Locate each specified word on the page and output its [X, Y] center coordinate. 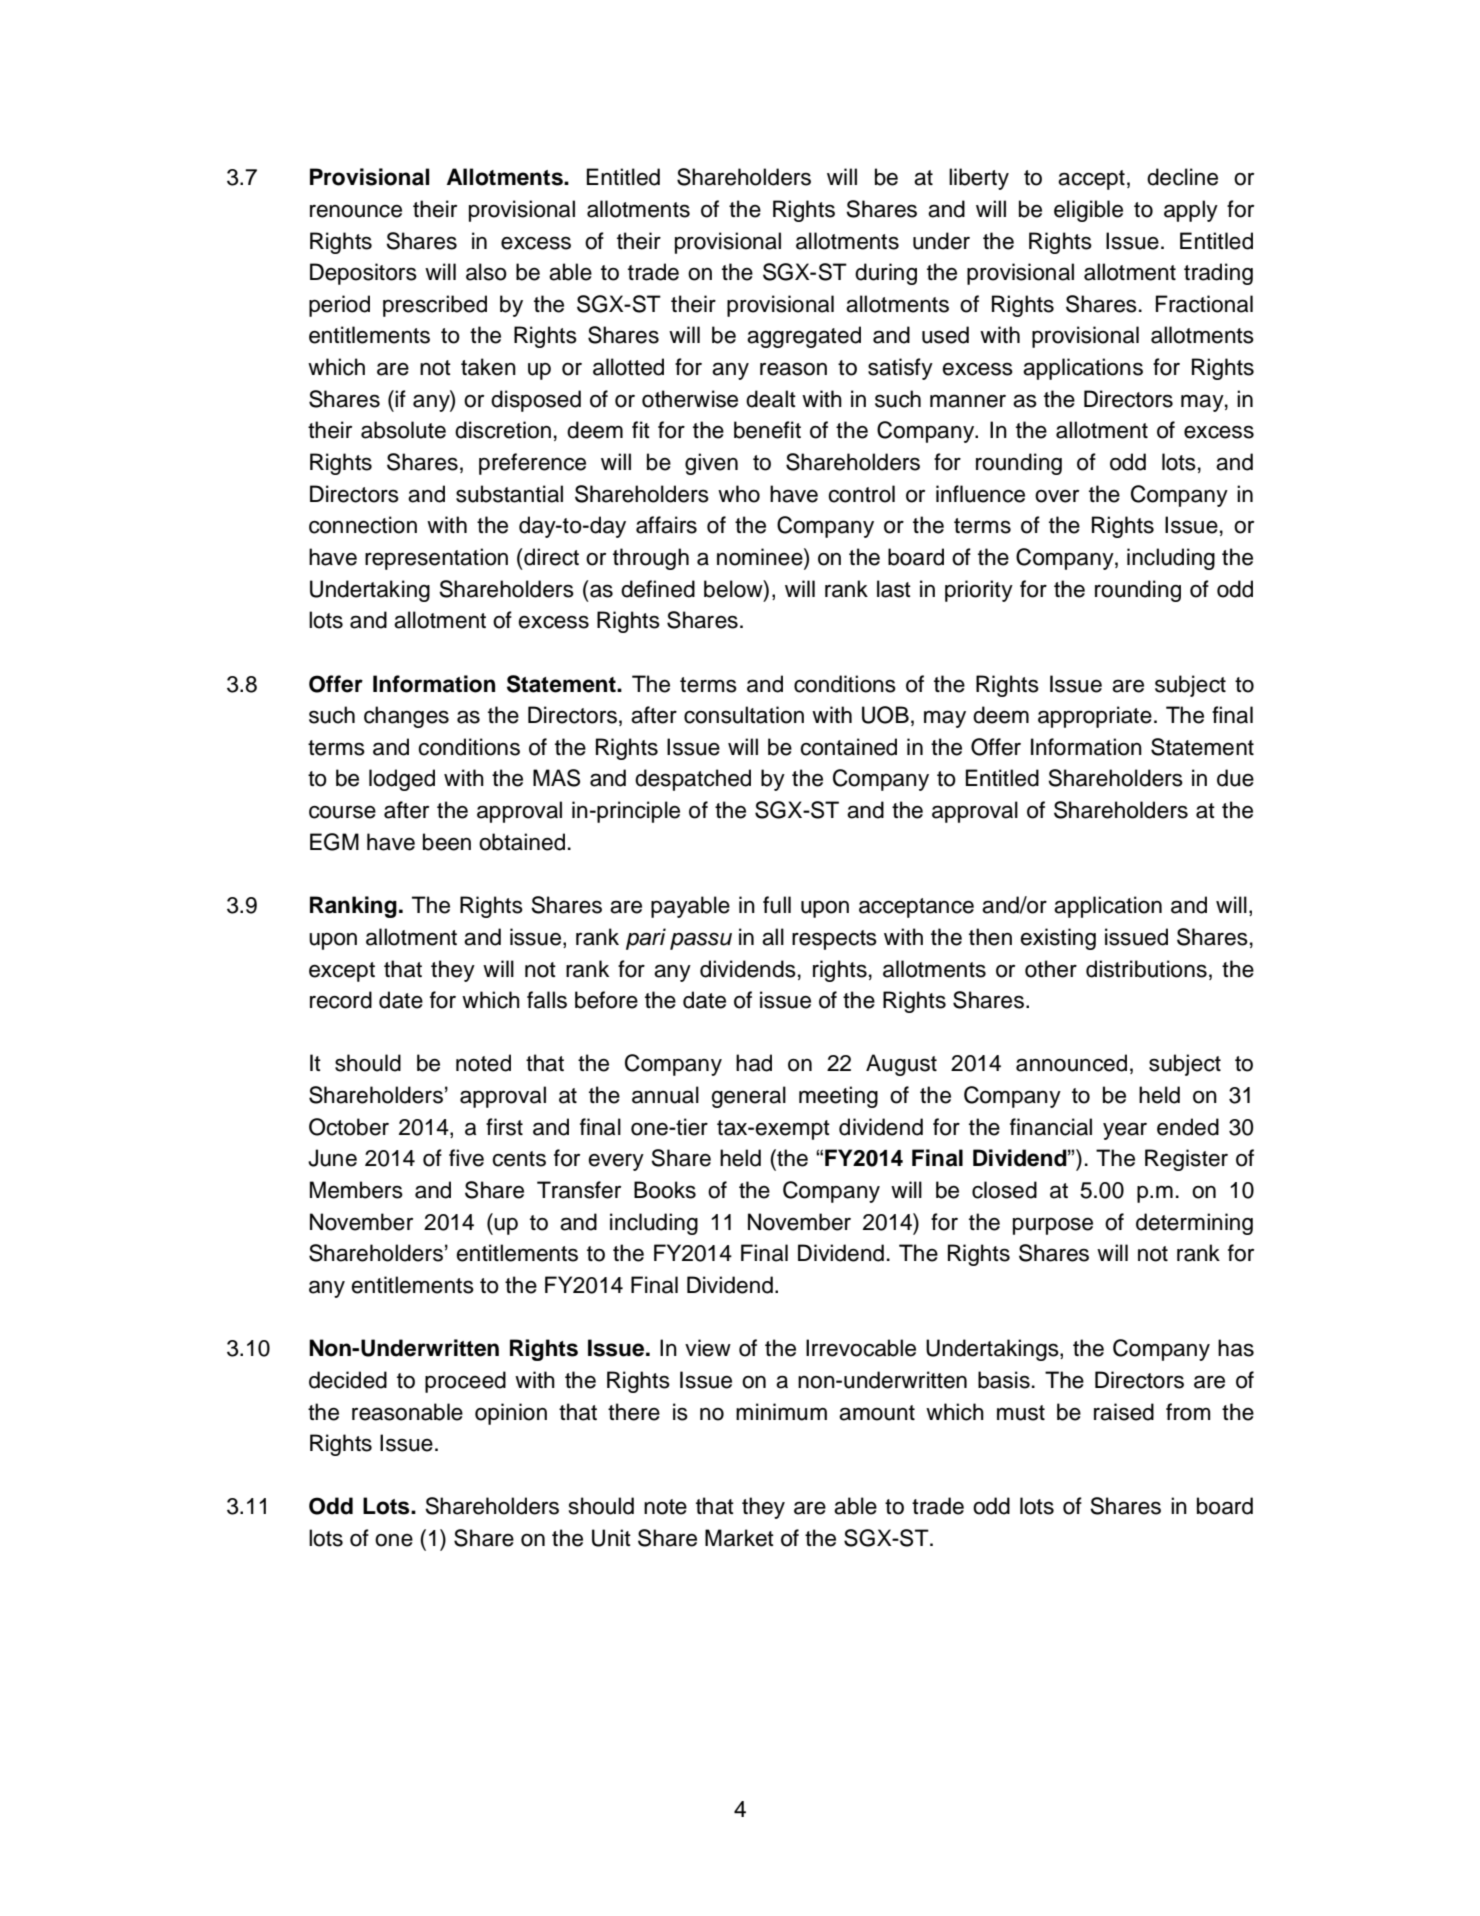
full [777, 905]
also [486, 272]
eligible [1088, 211]
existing [1058, 939]
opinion [511, 1414]
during [886, 274]
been [447, 842]
